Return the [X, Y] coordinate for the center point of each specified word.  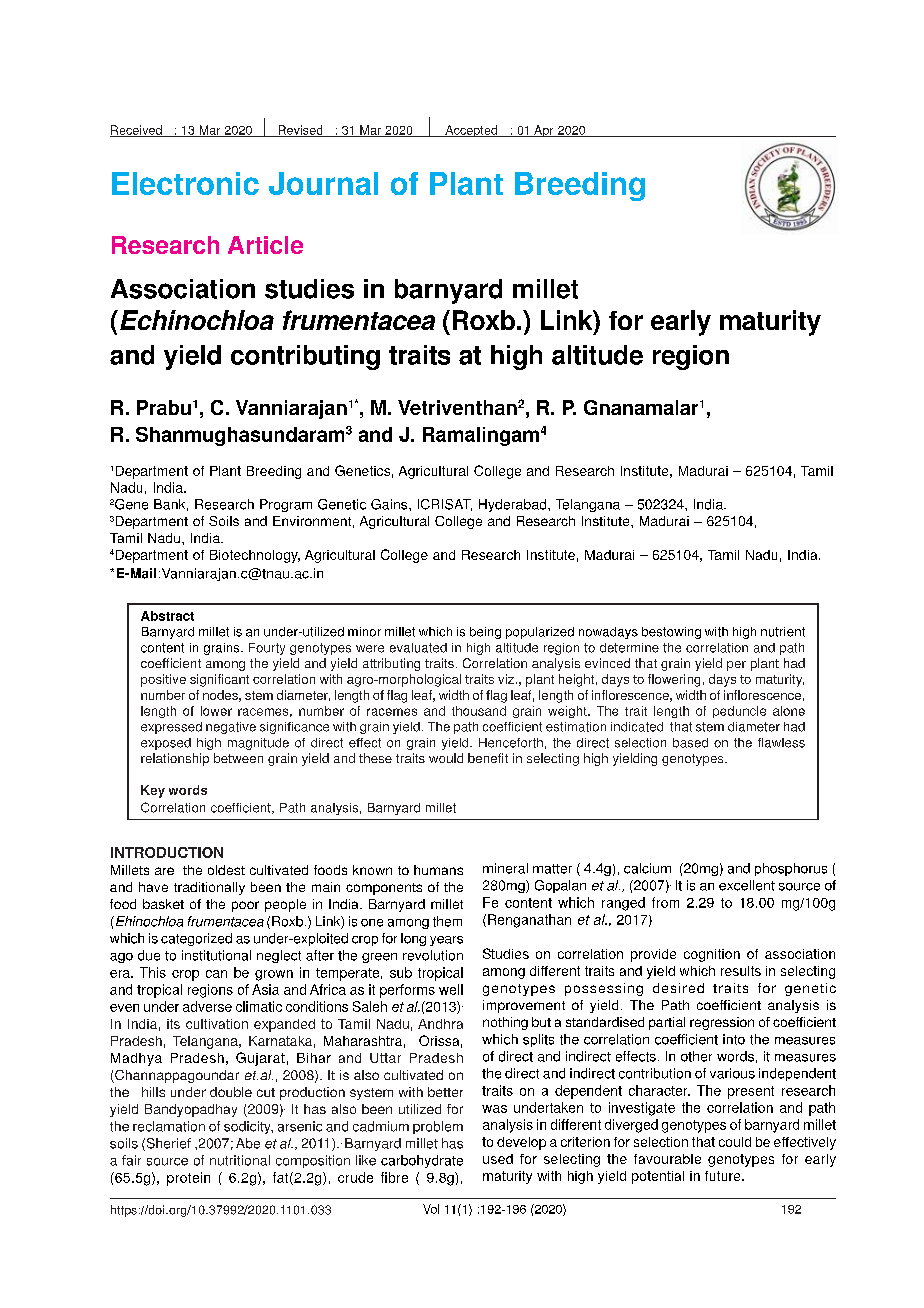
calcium [647, 868]
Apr [544, 131]
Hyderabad [514, 505]
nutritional [240, 1160]
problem [438, 1127]
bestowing [671, 633]
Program [286, 505]
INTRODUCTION [167, 852]
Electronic [185, 183]
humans [438, 870]
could [735, 1142]
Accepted [471, 131]
